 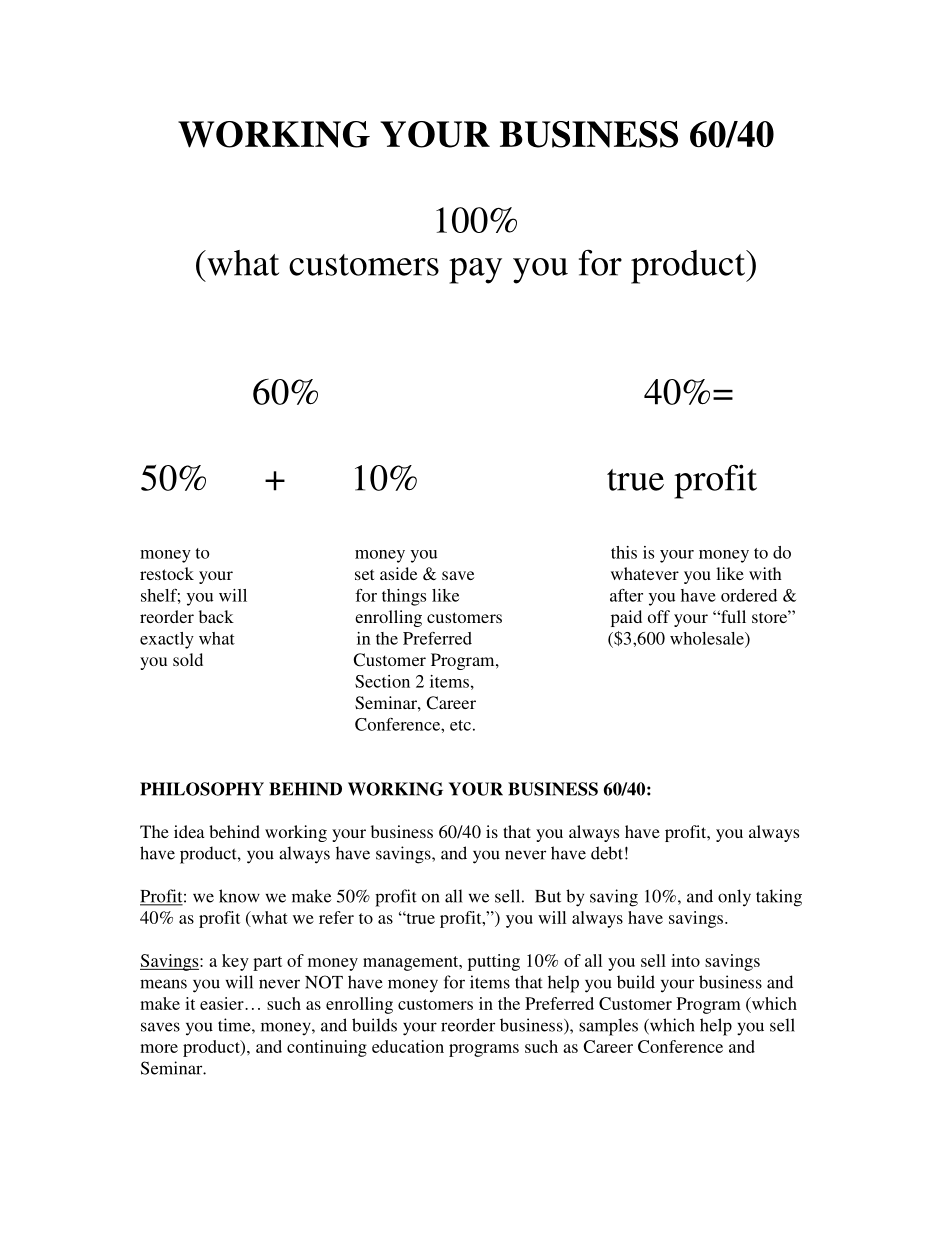 I want to click on sold, so click(x=188, y=659).
